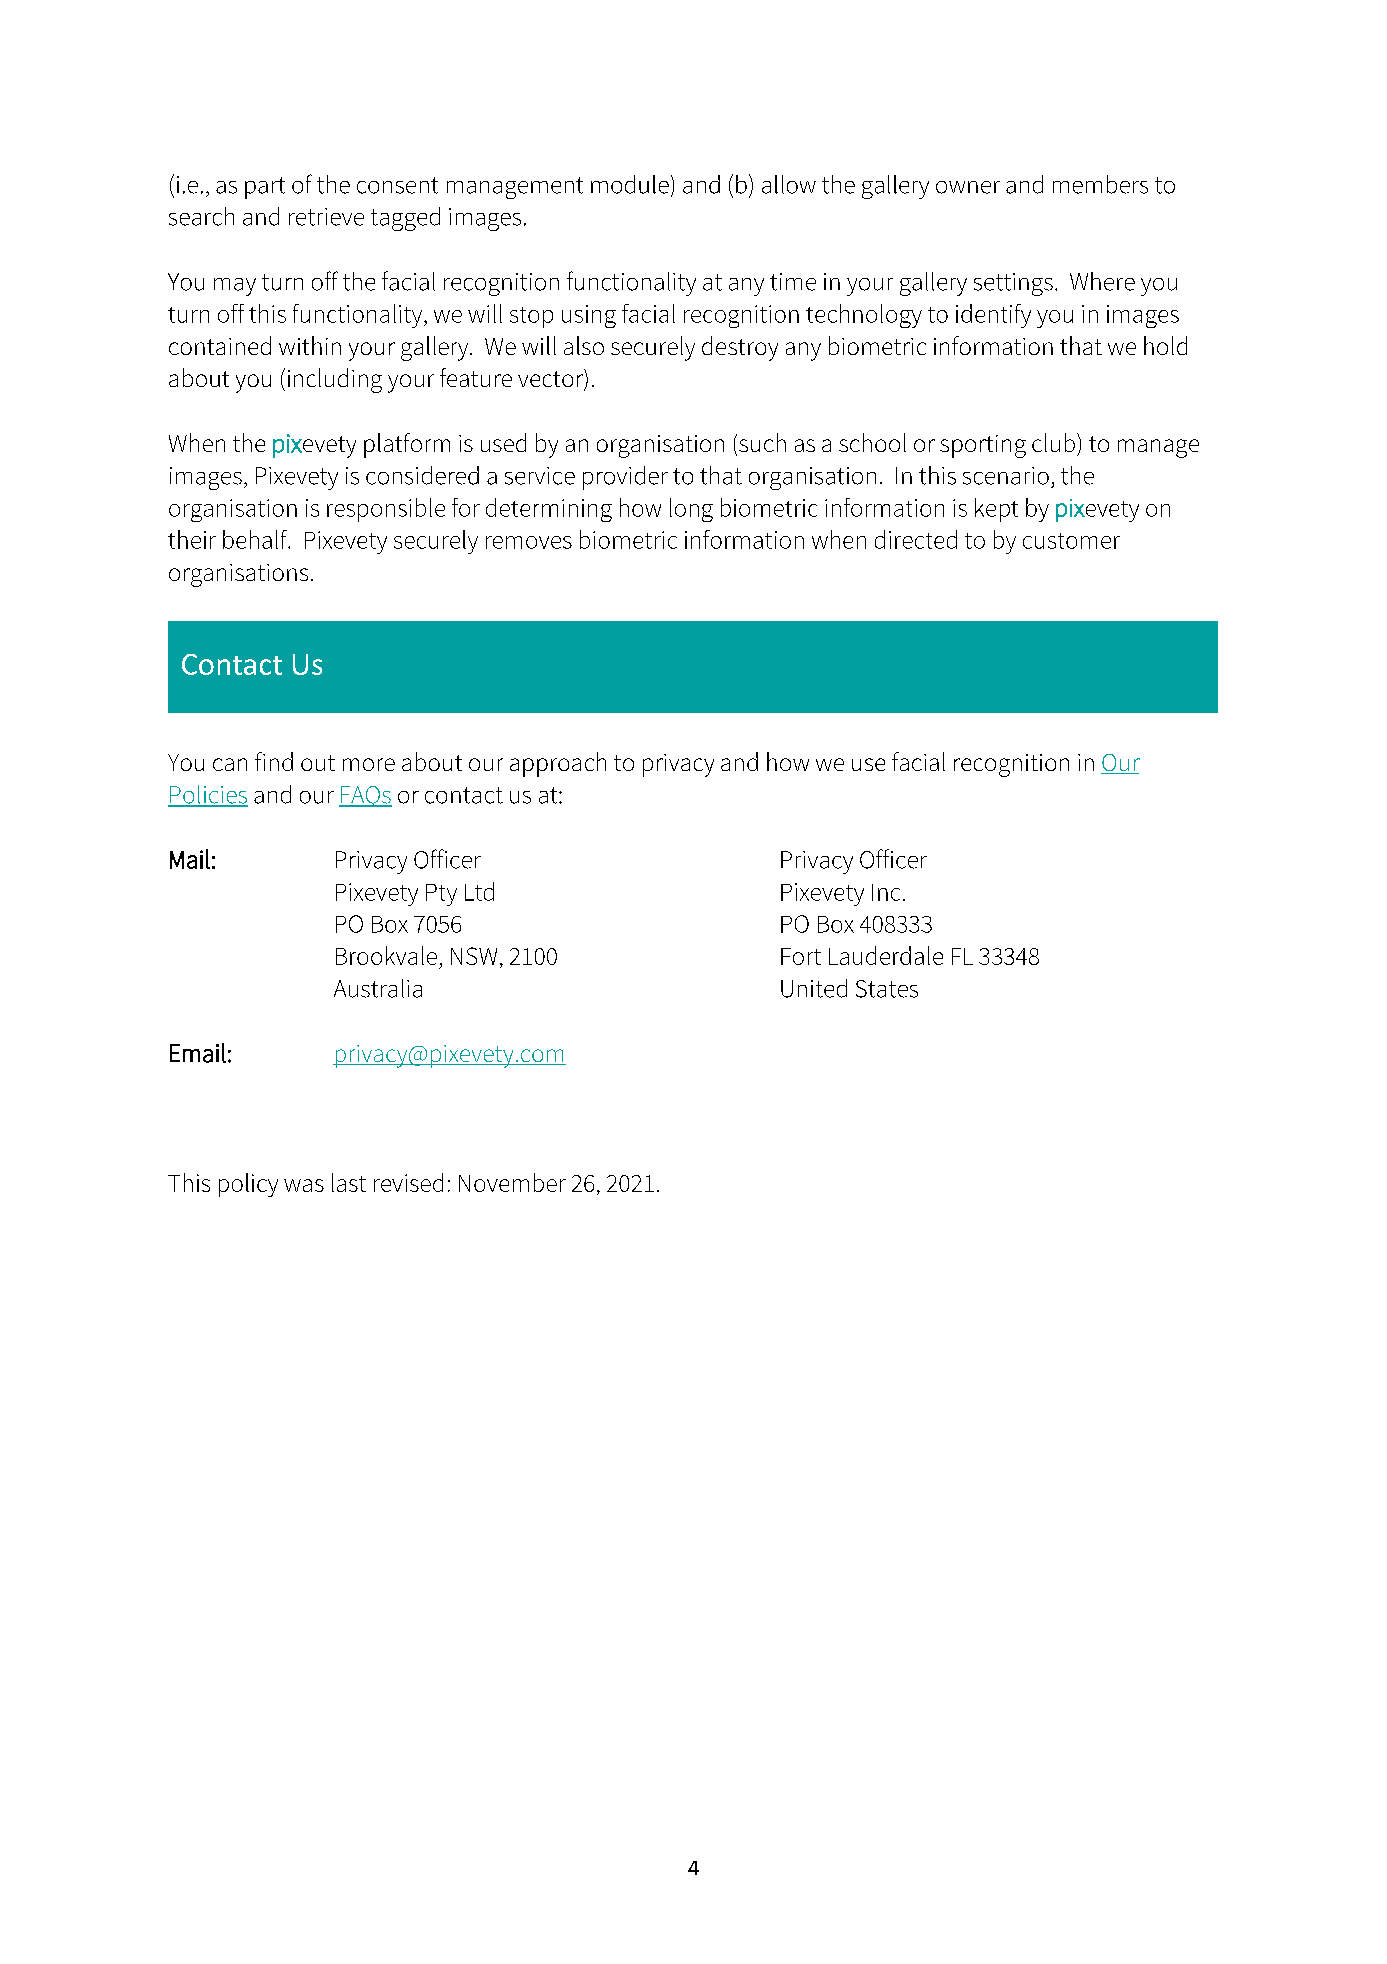  What do you see at coordinates (630, 184) in the screenshot?
I see `module` at bounding box center [630, 184].
